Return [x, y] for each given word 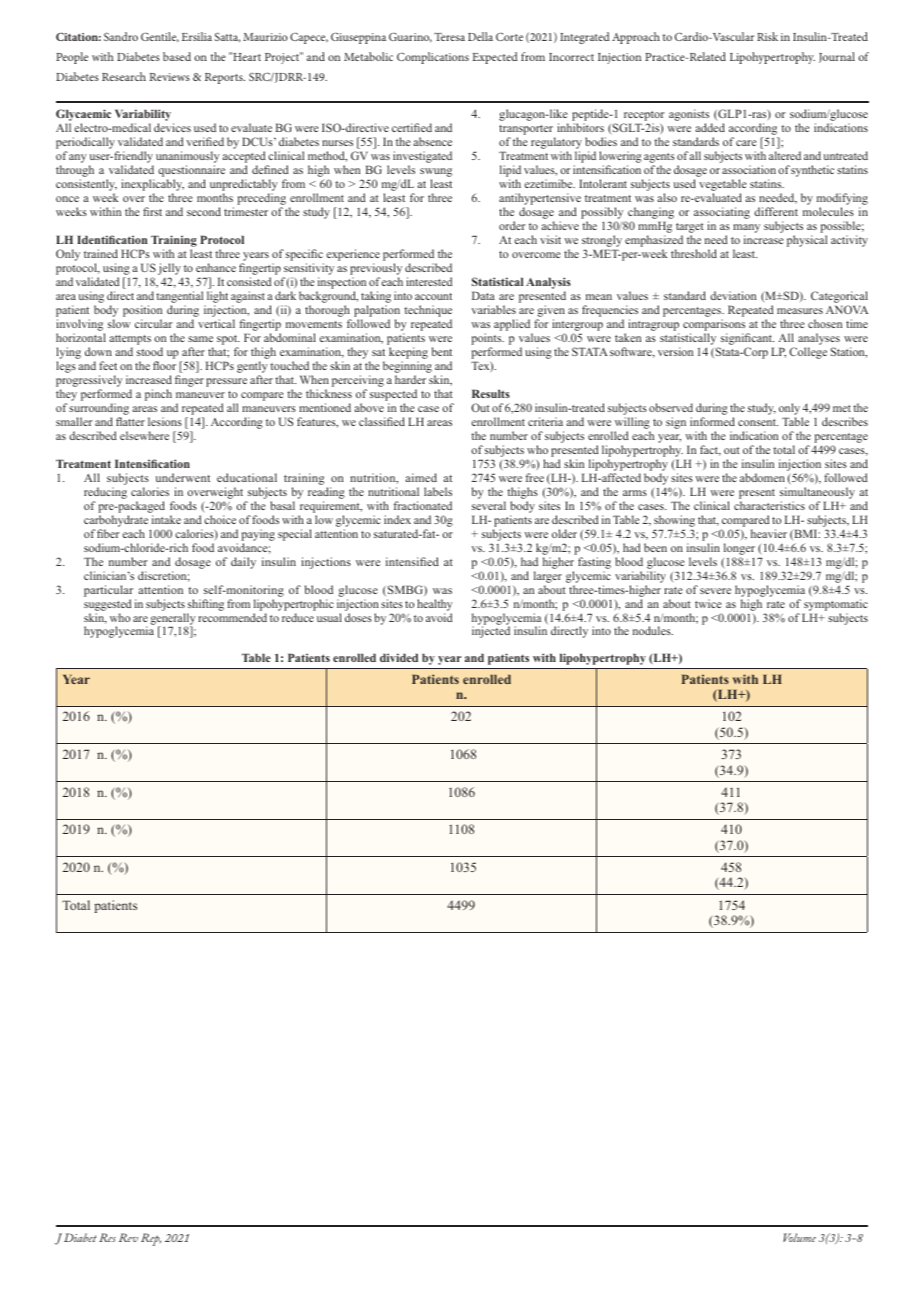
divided [399, 657]
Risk [767, 36]
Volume [799, 1237]
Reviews [170, 77]
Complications [433, 58]
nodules [653, 630]
